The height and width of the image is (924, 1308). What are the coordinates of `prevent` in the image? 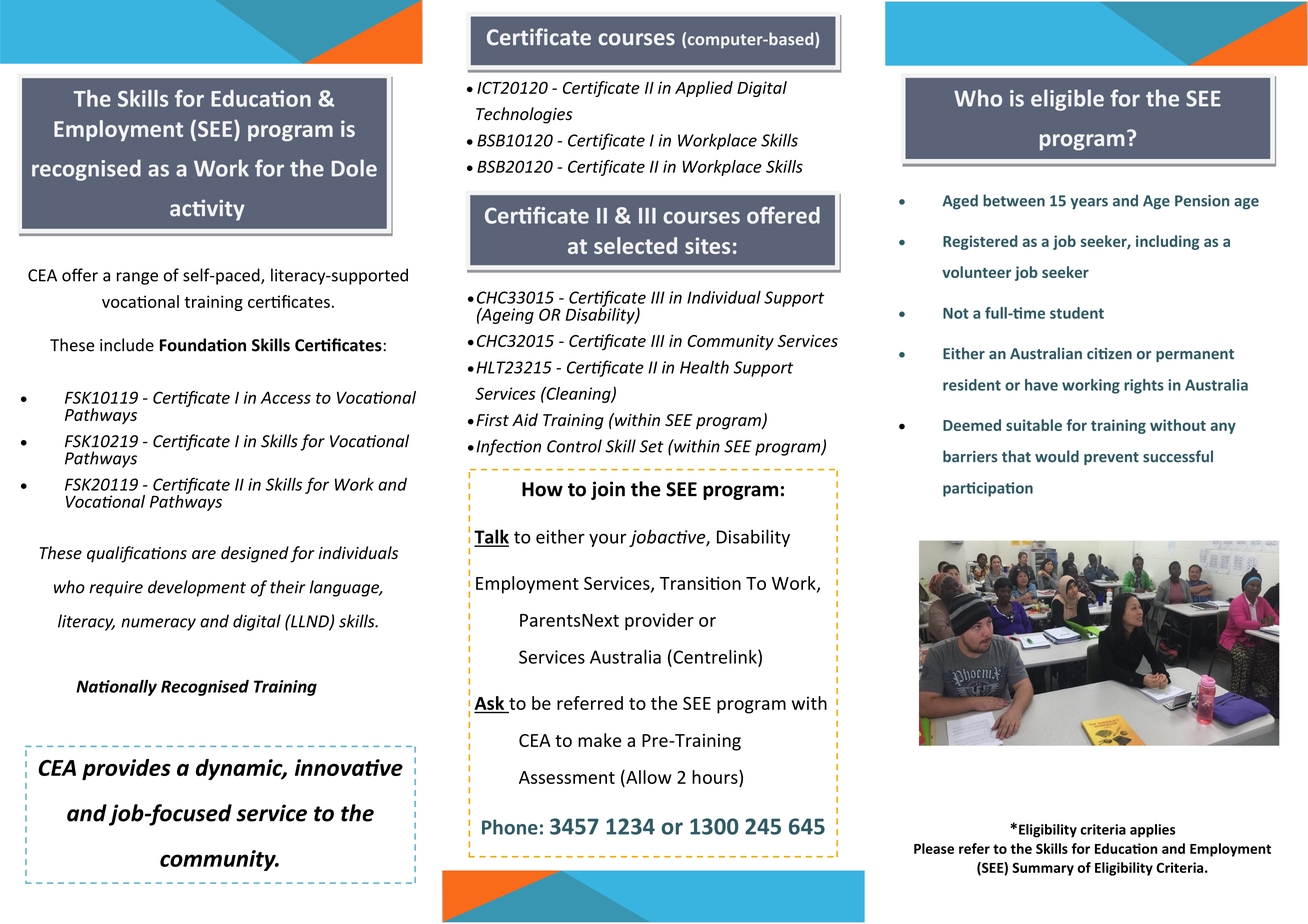 It's located at (1111, 458).
